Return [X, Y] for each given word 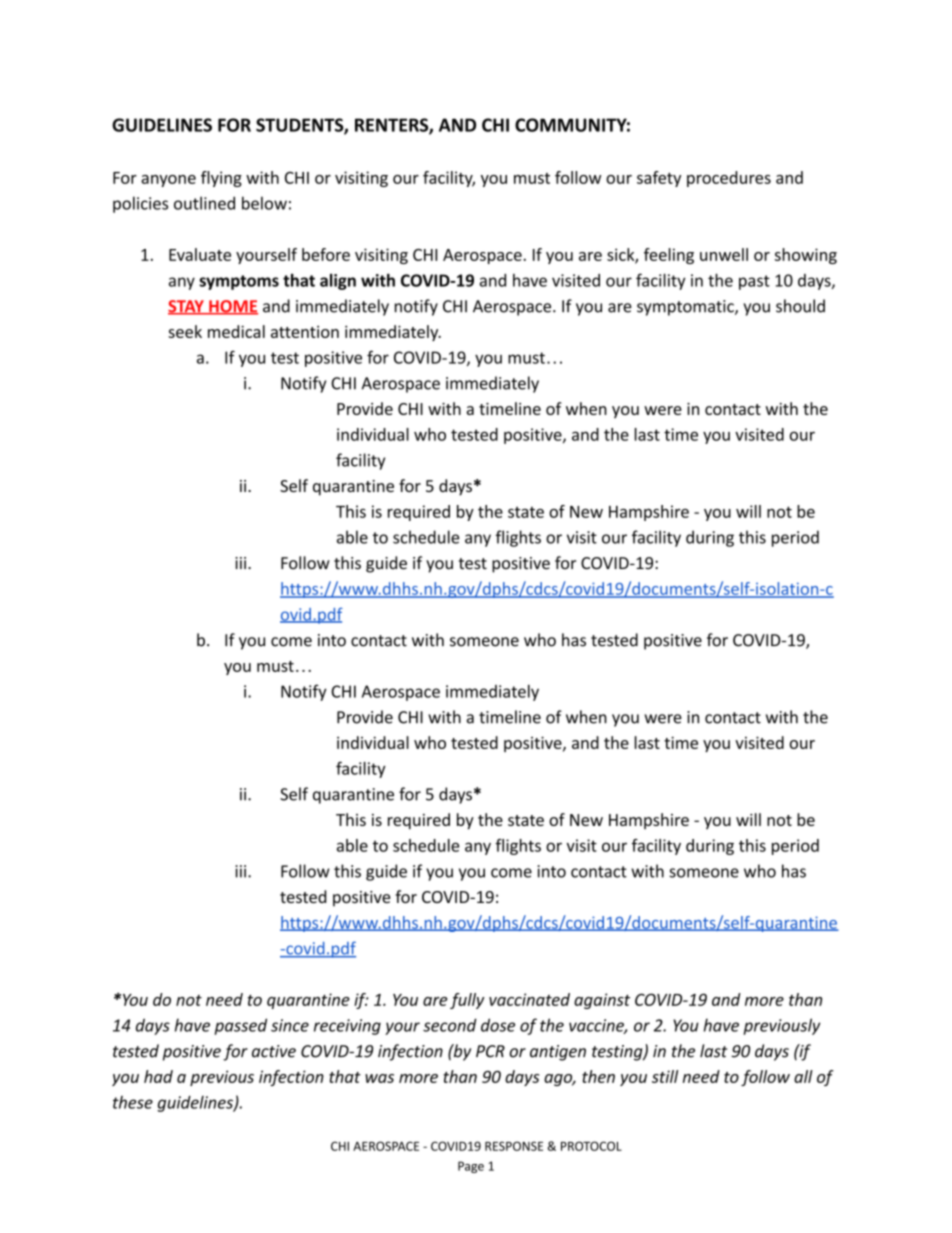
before [326, 254]
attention [305, 332]
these [133, 1102]
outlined [204, 203]
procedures [729, 179]
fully [467, 1001]
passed [240, 1026]
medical [236, 331]
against [602, 1001]
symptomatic [686, 308]
